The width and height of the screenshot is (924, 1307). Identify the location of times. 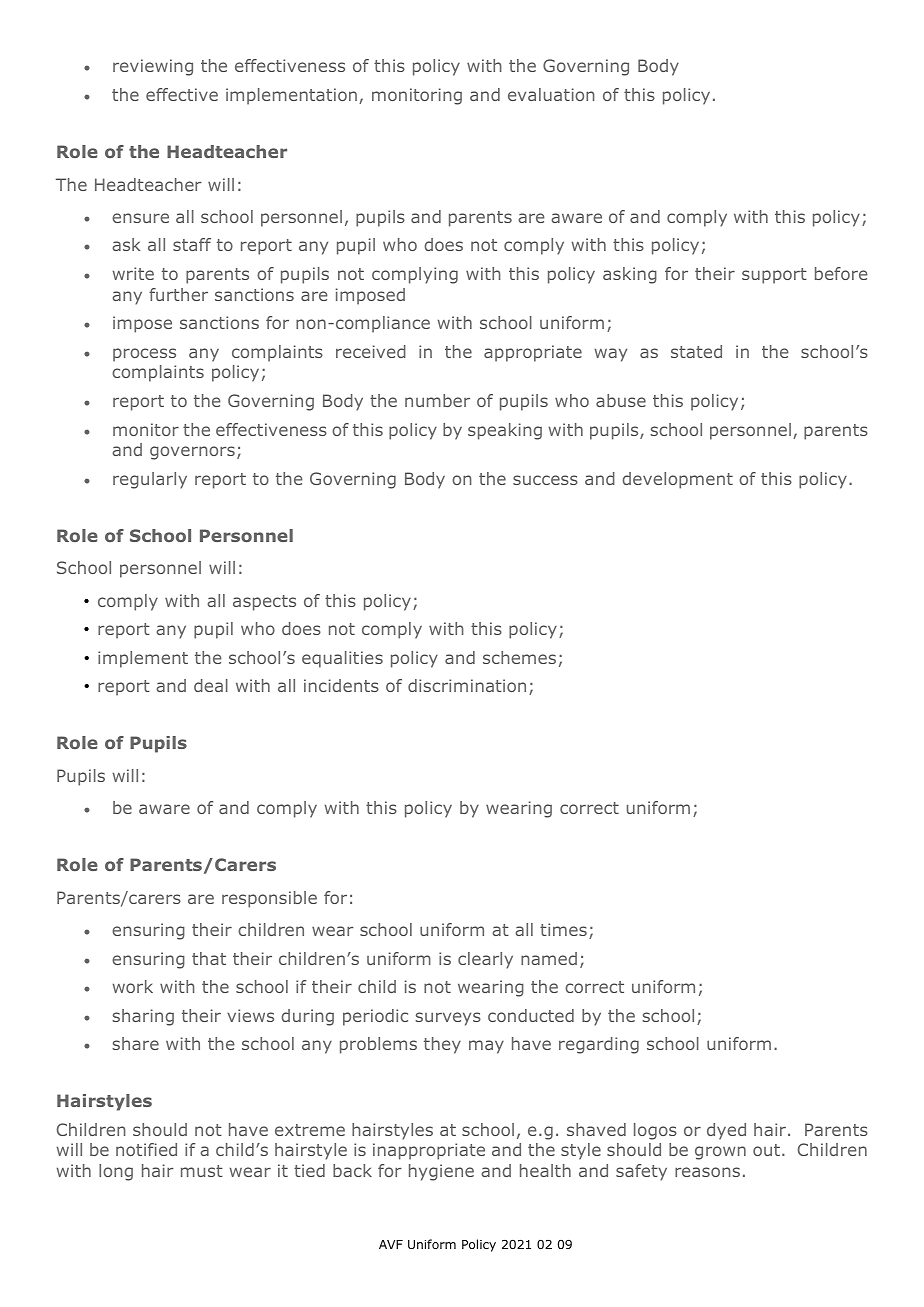
(563, 929).
